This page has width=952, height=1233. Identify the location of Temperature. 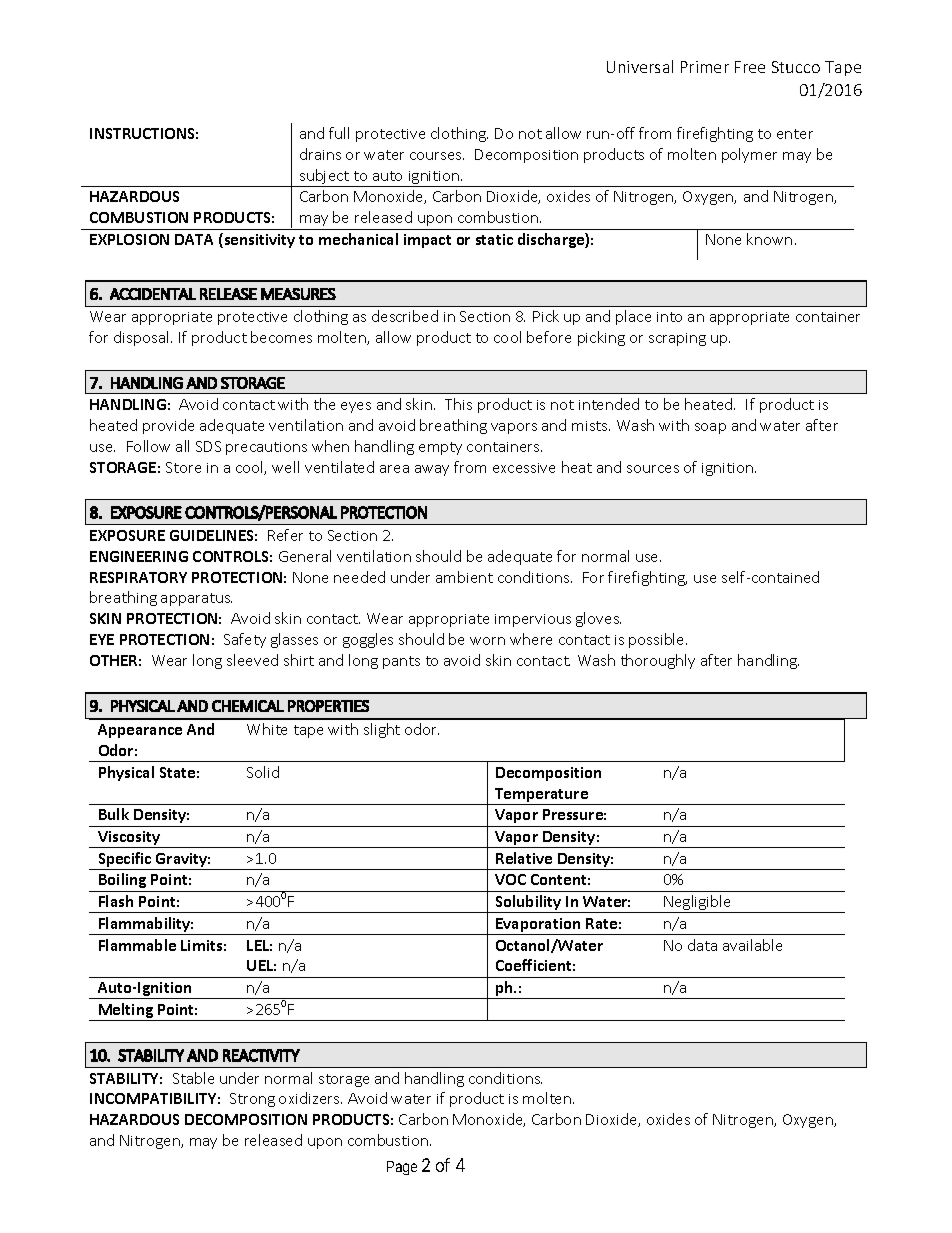
(541, 796).
